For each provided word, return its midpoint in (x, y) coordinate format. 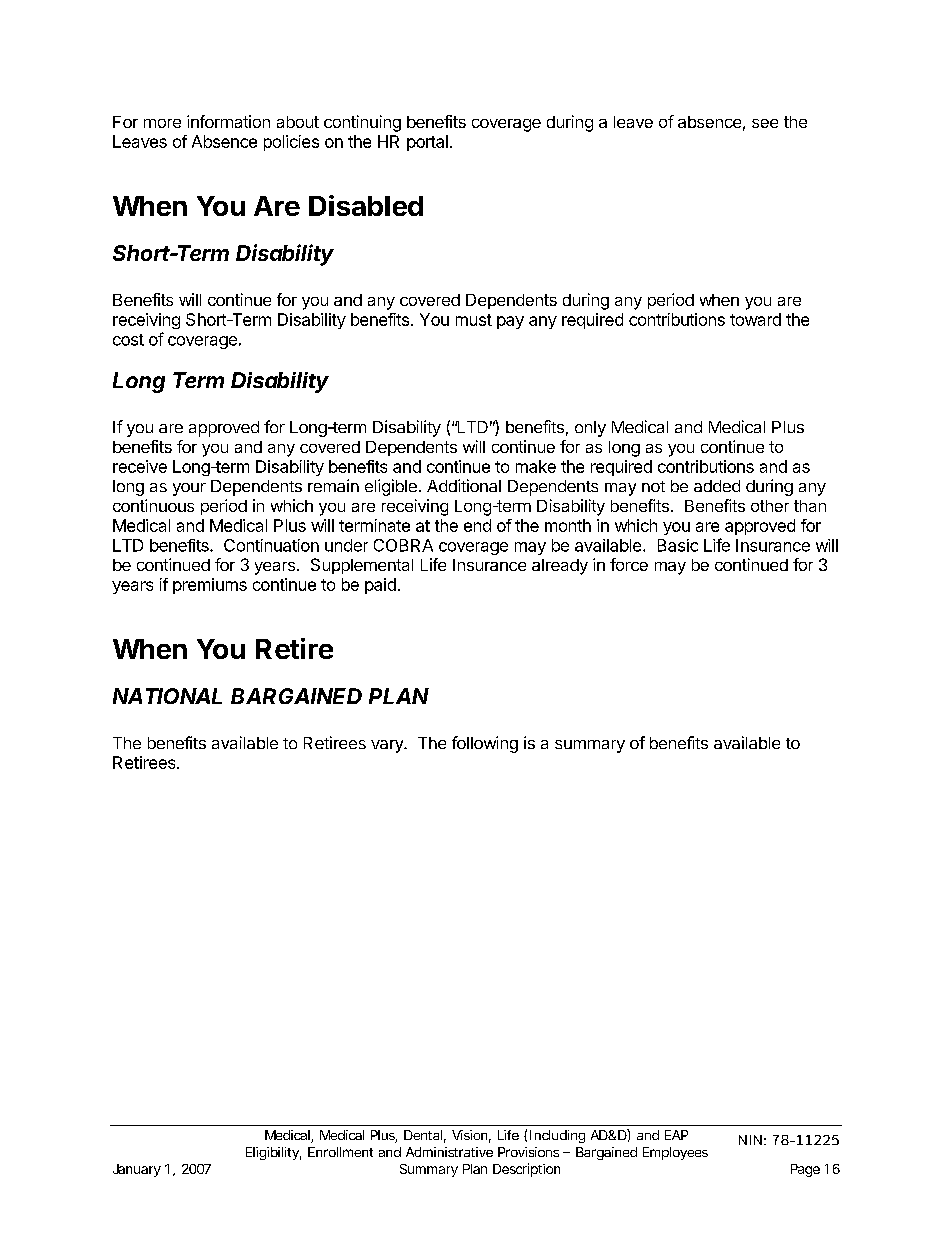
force (629, 564)
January (137, 1170)
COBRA (403, 545)
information (228, 121)
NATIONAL (167, 696)
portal (427, 143)
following (485, 744)
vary (388, 746)
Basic (678, 545)
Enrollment (340, 1152)
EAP (676, 1135)
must (474, 320)
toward (755, 319)
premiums (210, 586)
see (765, 123)
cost (128, 340)
